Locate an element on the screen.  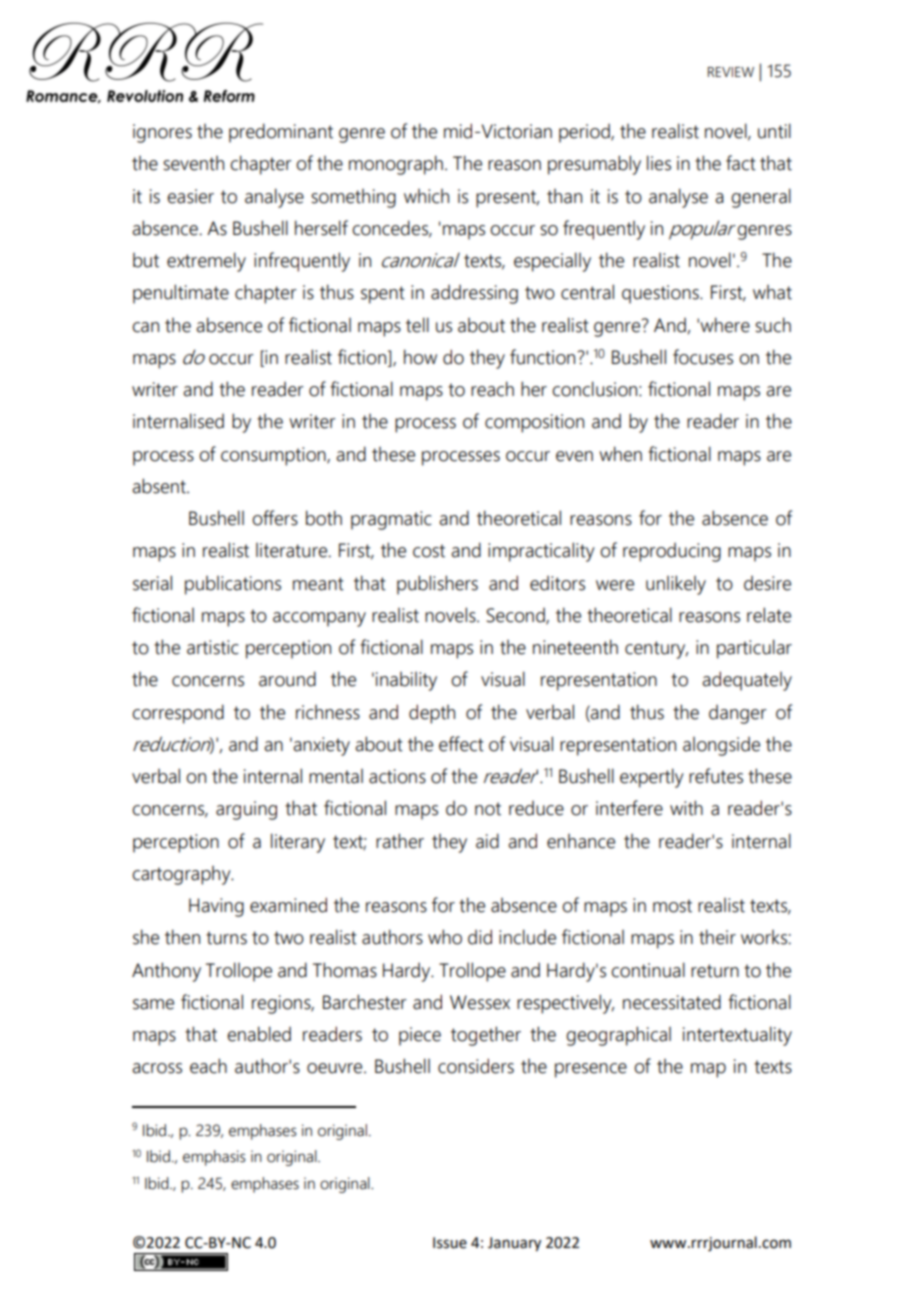
consumption is located at coordinates (274, 456).
